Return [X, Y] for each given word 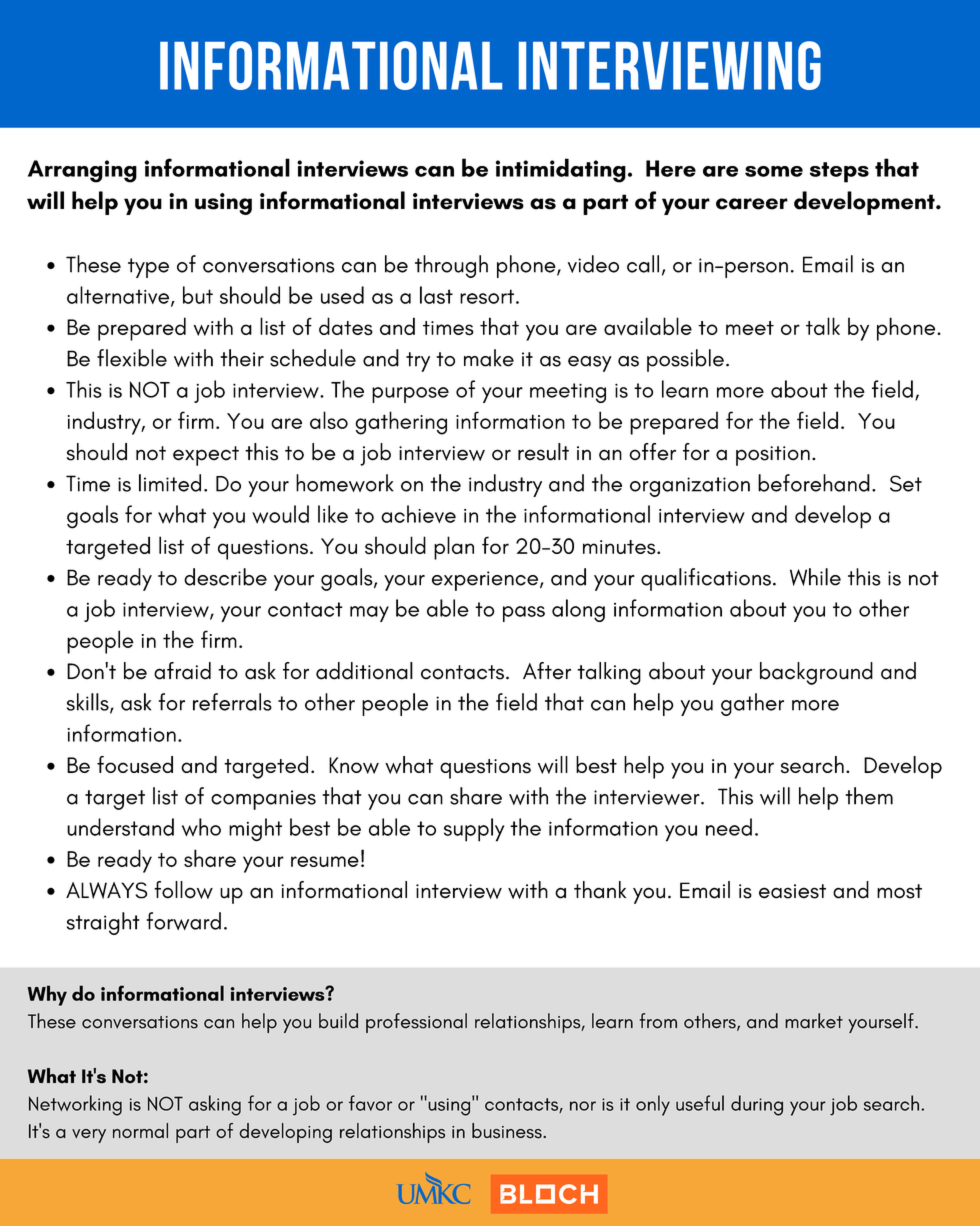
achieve [418, 514]
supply [474, 830]
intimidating [561, 170]
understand [120, 827]
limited [170, 483]
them [869, 796]
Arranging [82, 171]
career [752, 204]
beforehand [814, 483]
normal [140, 1130]
